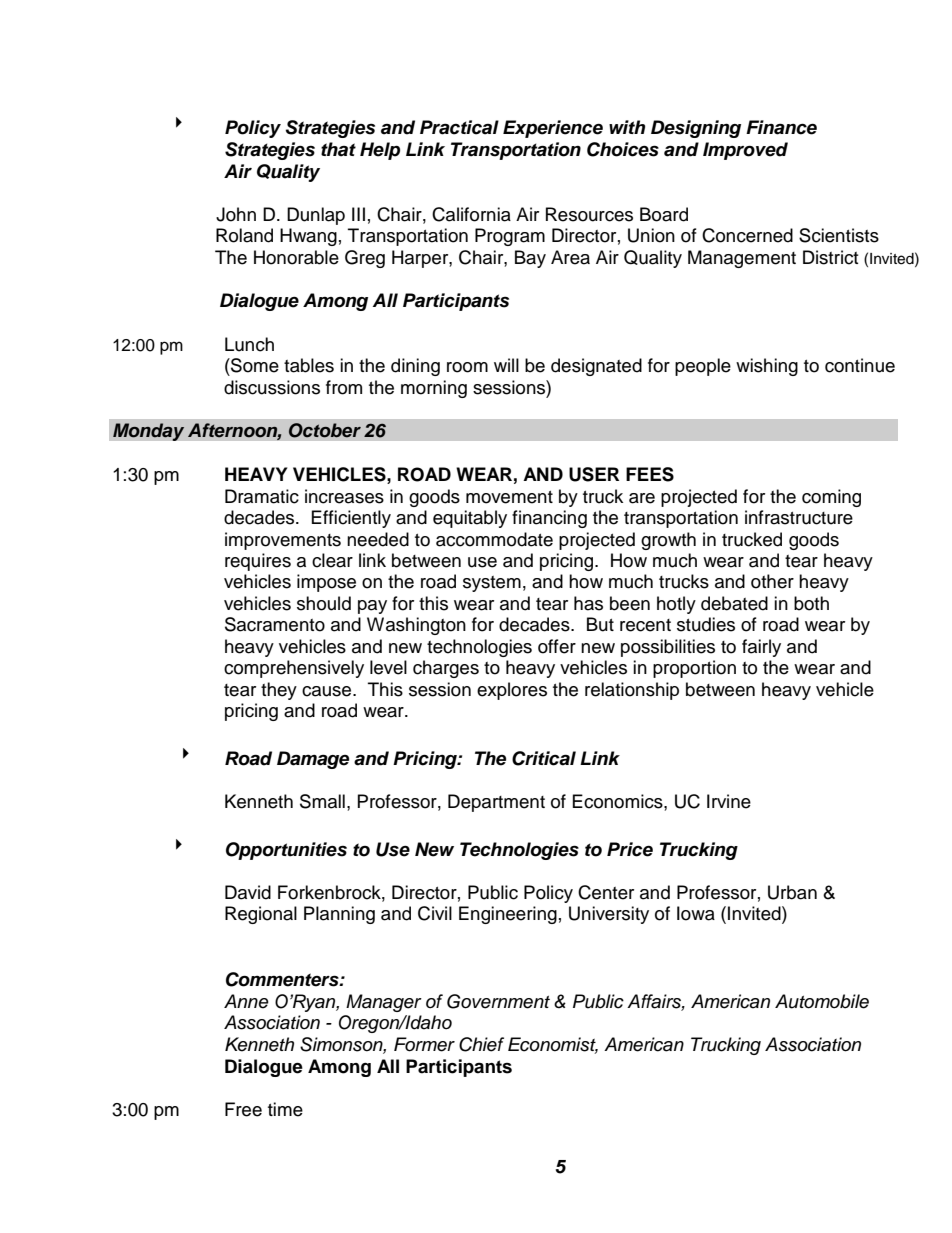 The image size is (952, 1233). What do you see at coordinates (811, 603) in the image?
I see `both` at bounding box center [811, 603].
